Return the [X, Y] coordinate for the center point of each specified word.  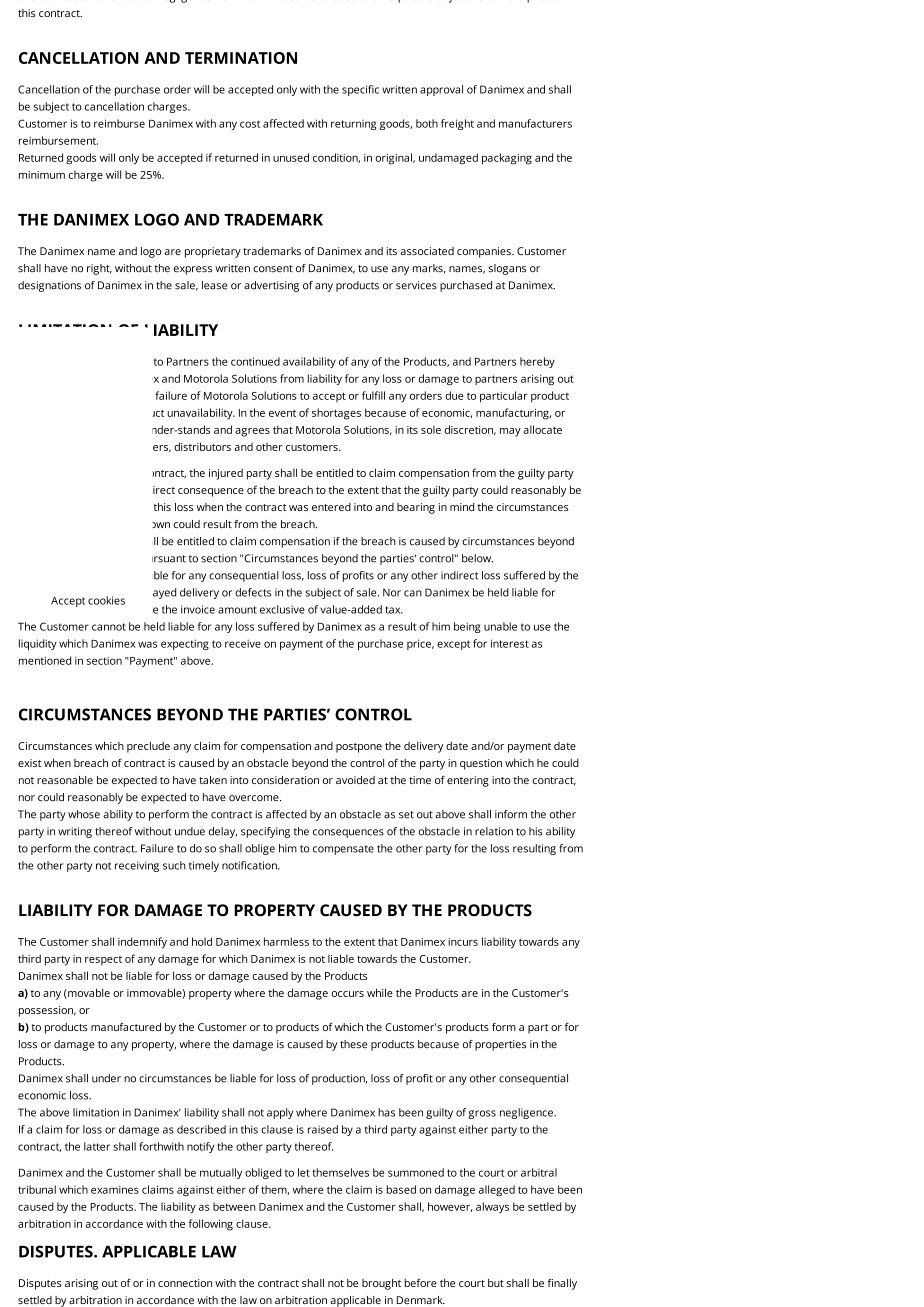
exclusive [282, 609]
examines [115, 1190]
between [234, 1206]
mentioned [45, 660]
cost [250, 124]
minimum [42, 175]
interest [510, 643]
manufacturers [535, 123]
